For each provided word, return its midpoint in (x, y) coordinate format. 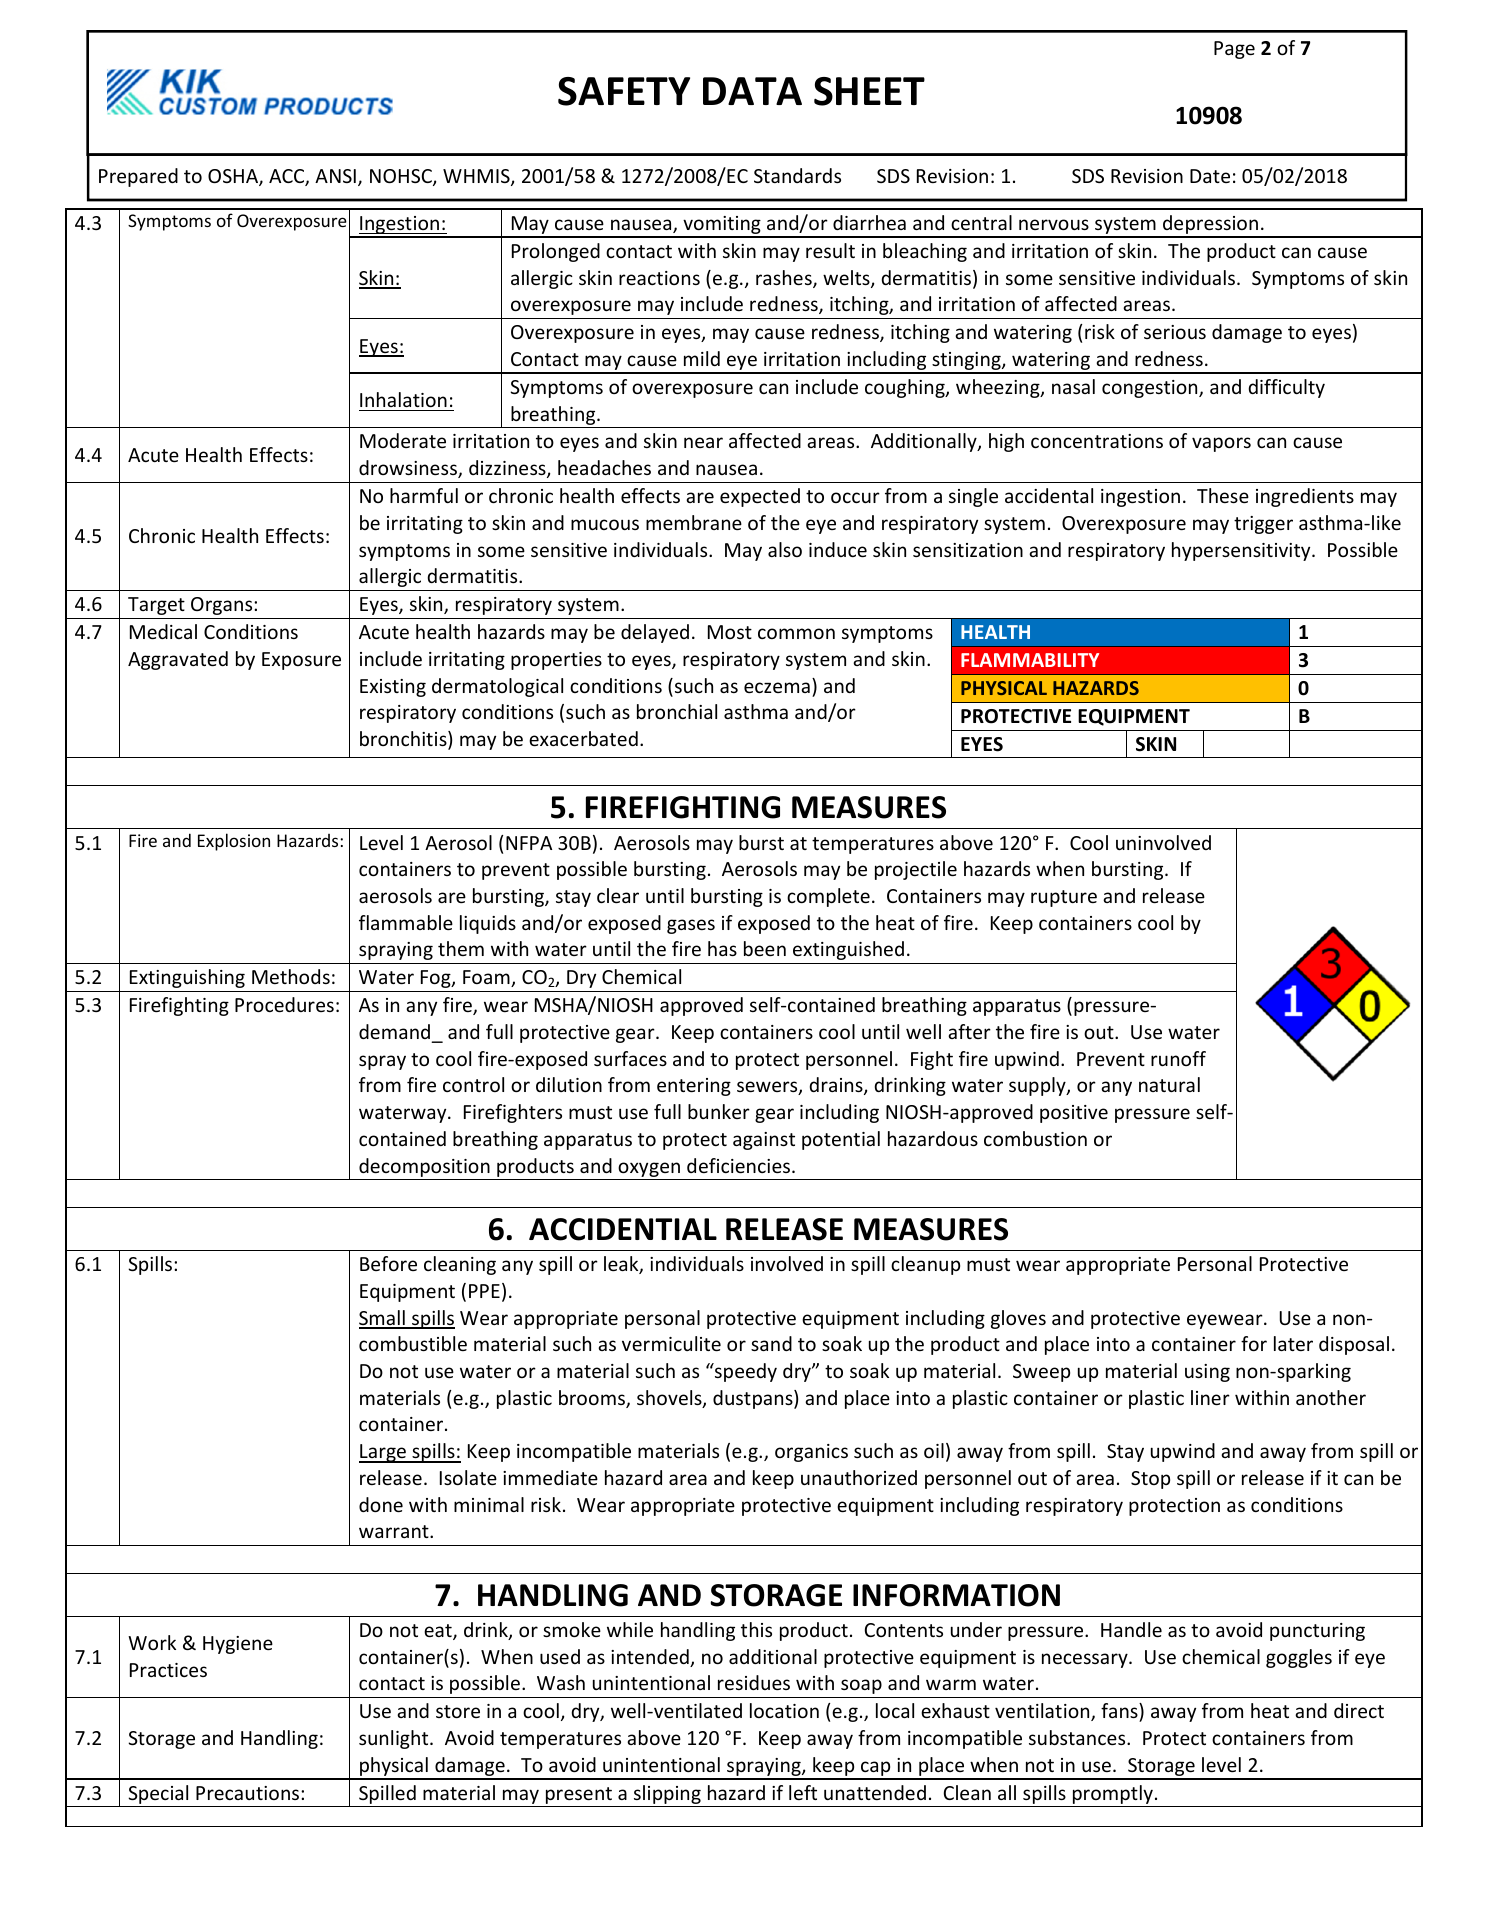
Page (1234, 50)
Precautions (249, 1793)
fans (1120, 1710)
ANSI (335, 176)
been (765, 948)
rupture (1064, 898)
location (784, 1710)
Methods (291, 976)
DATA (752, 91)
